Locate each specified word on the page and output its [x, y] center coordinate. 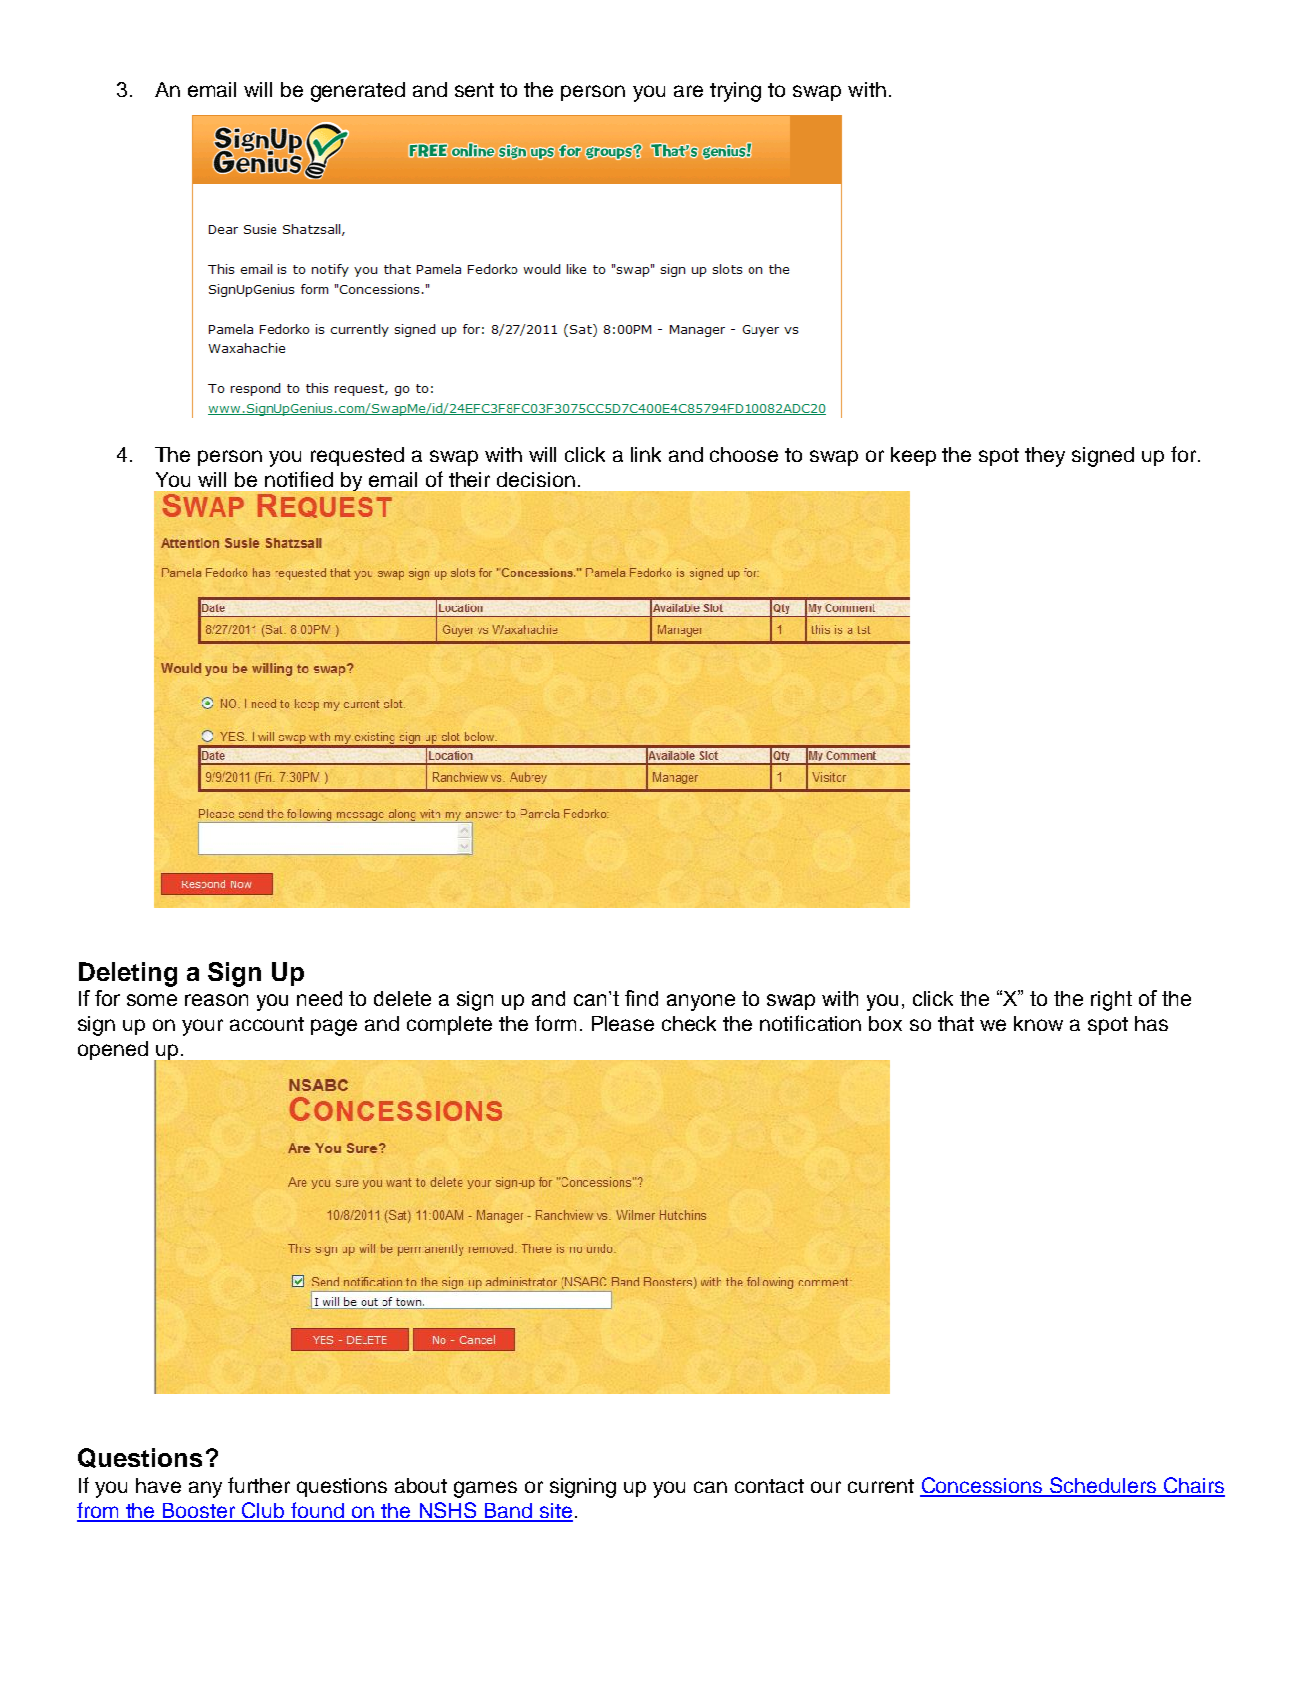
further [259, 1485]
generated [358, 92]
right [1111, 1001]
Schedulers [1103, 1486]
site [555, 1512]
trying [735, 92]
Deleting [128, 974]
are [688, 91]
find [641, 998]
